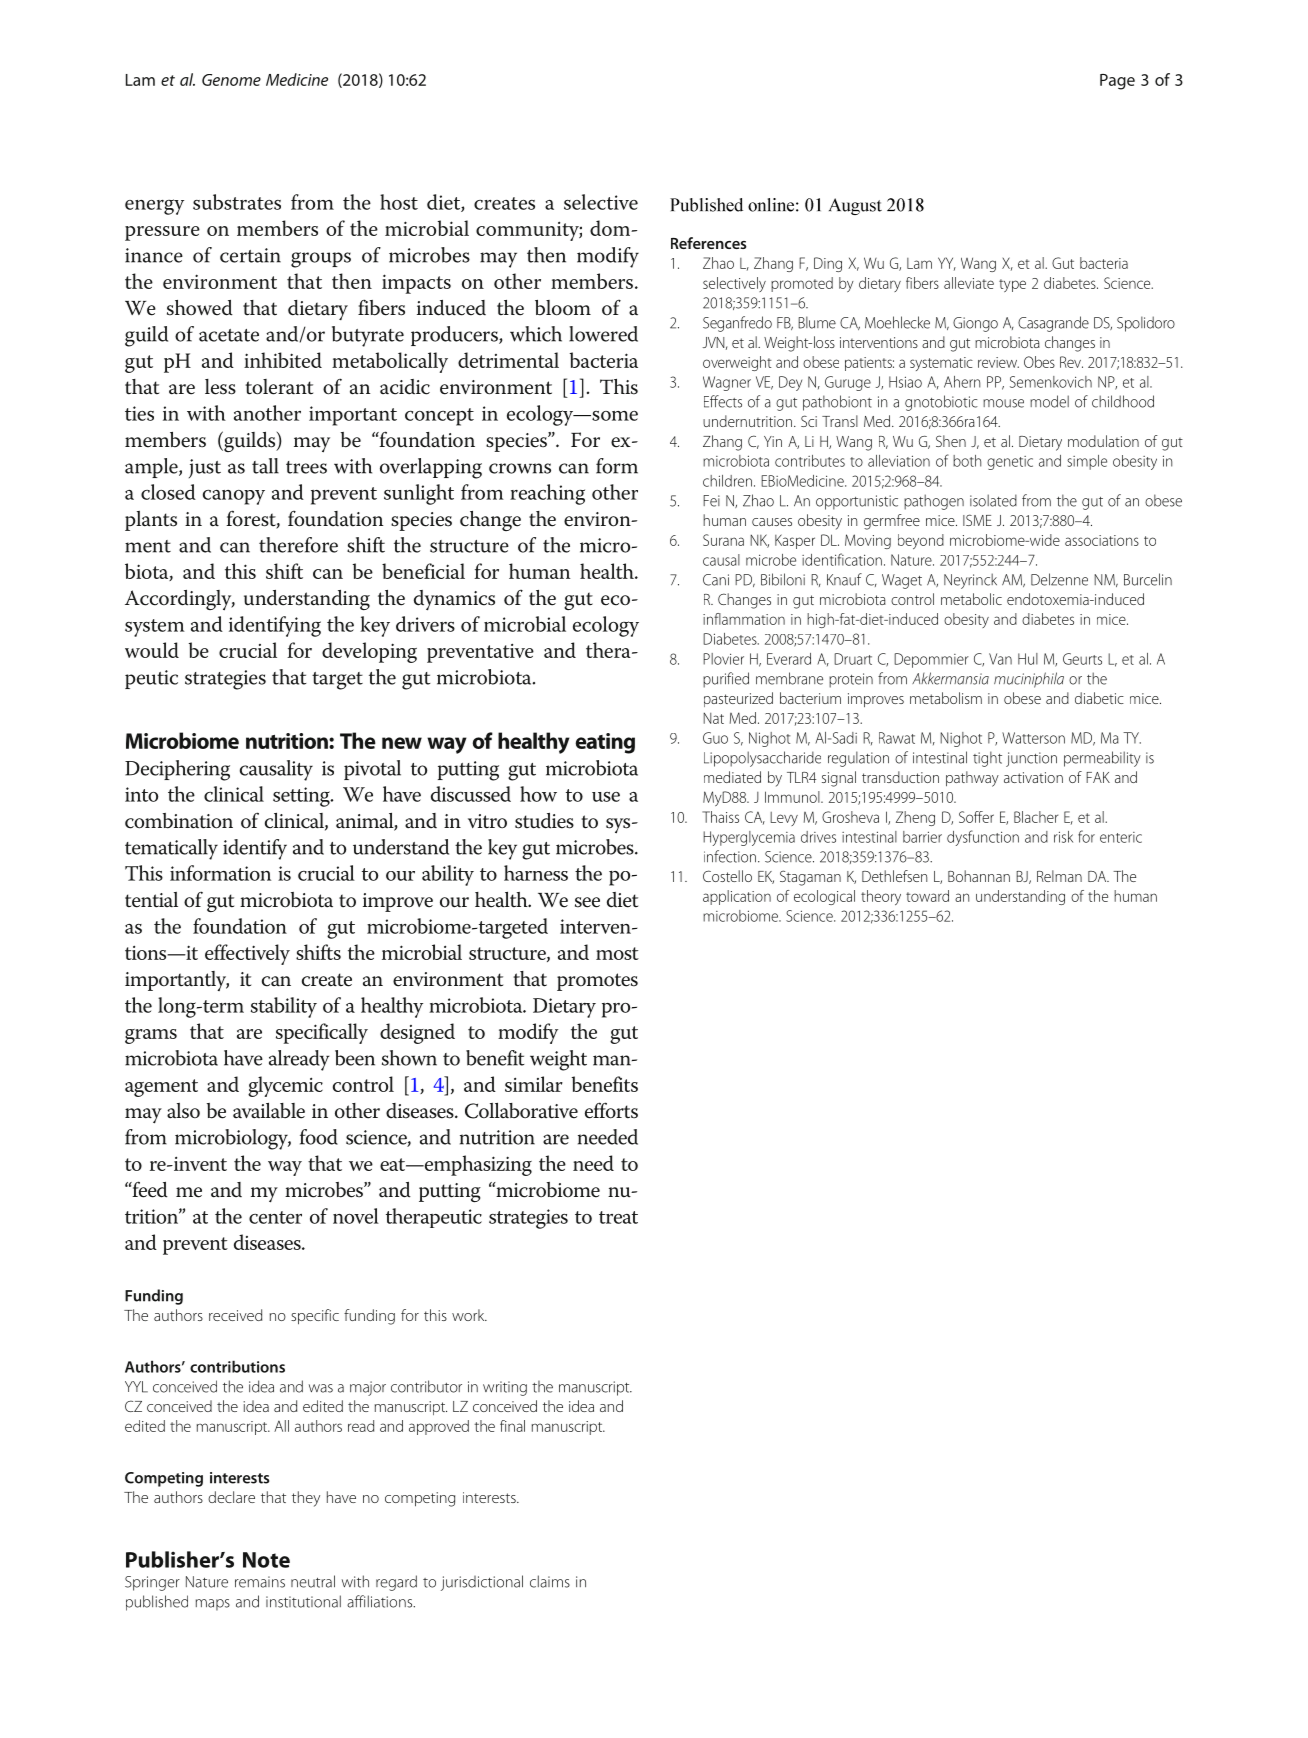  What do you see at coordinates (611, 1110) in the screenshot?
I see `efforts` at bounding box center [611, 1110].
